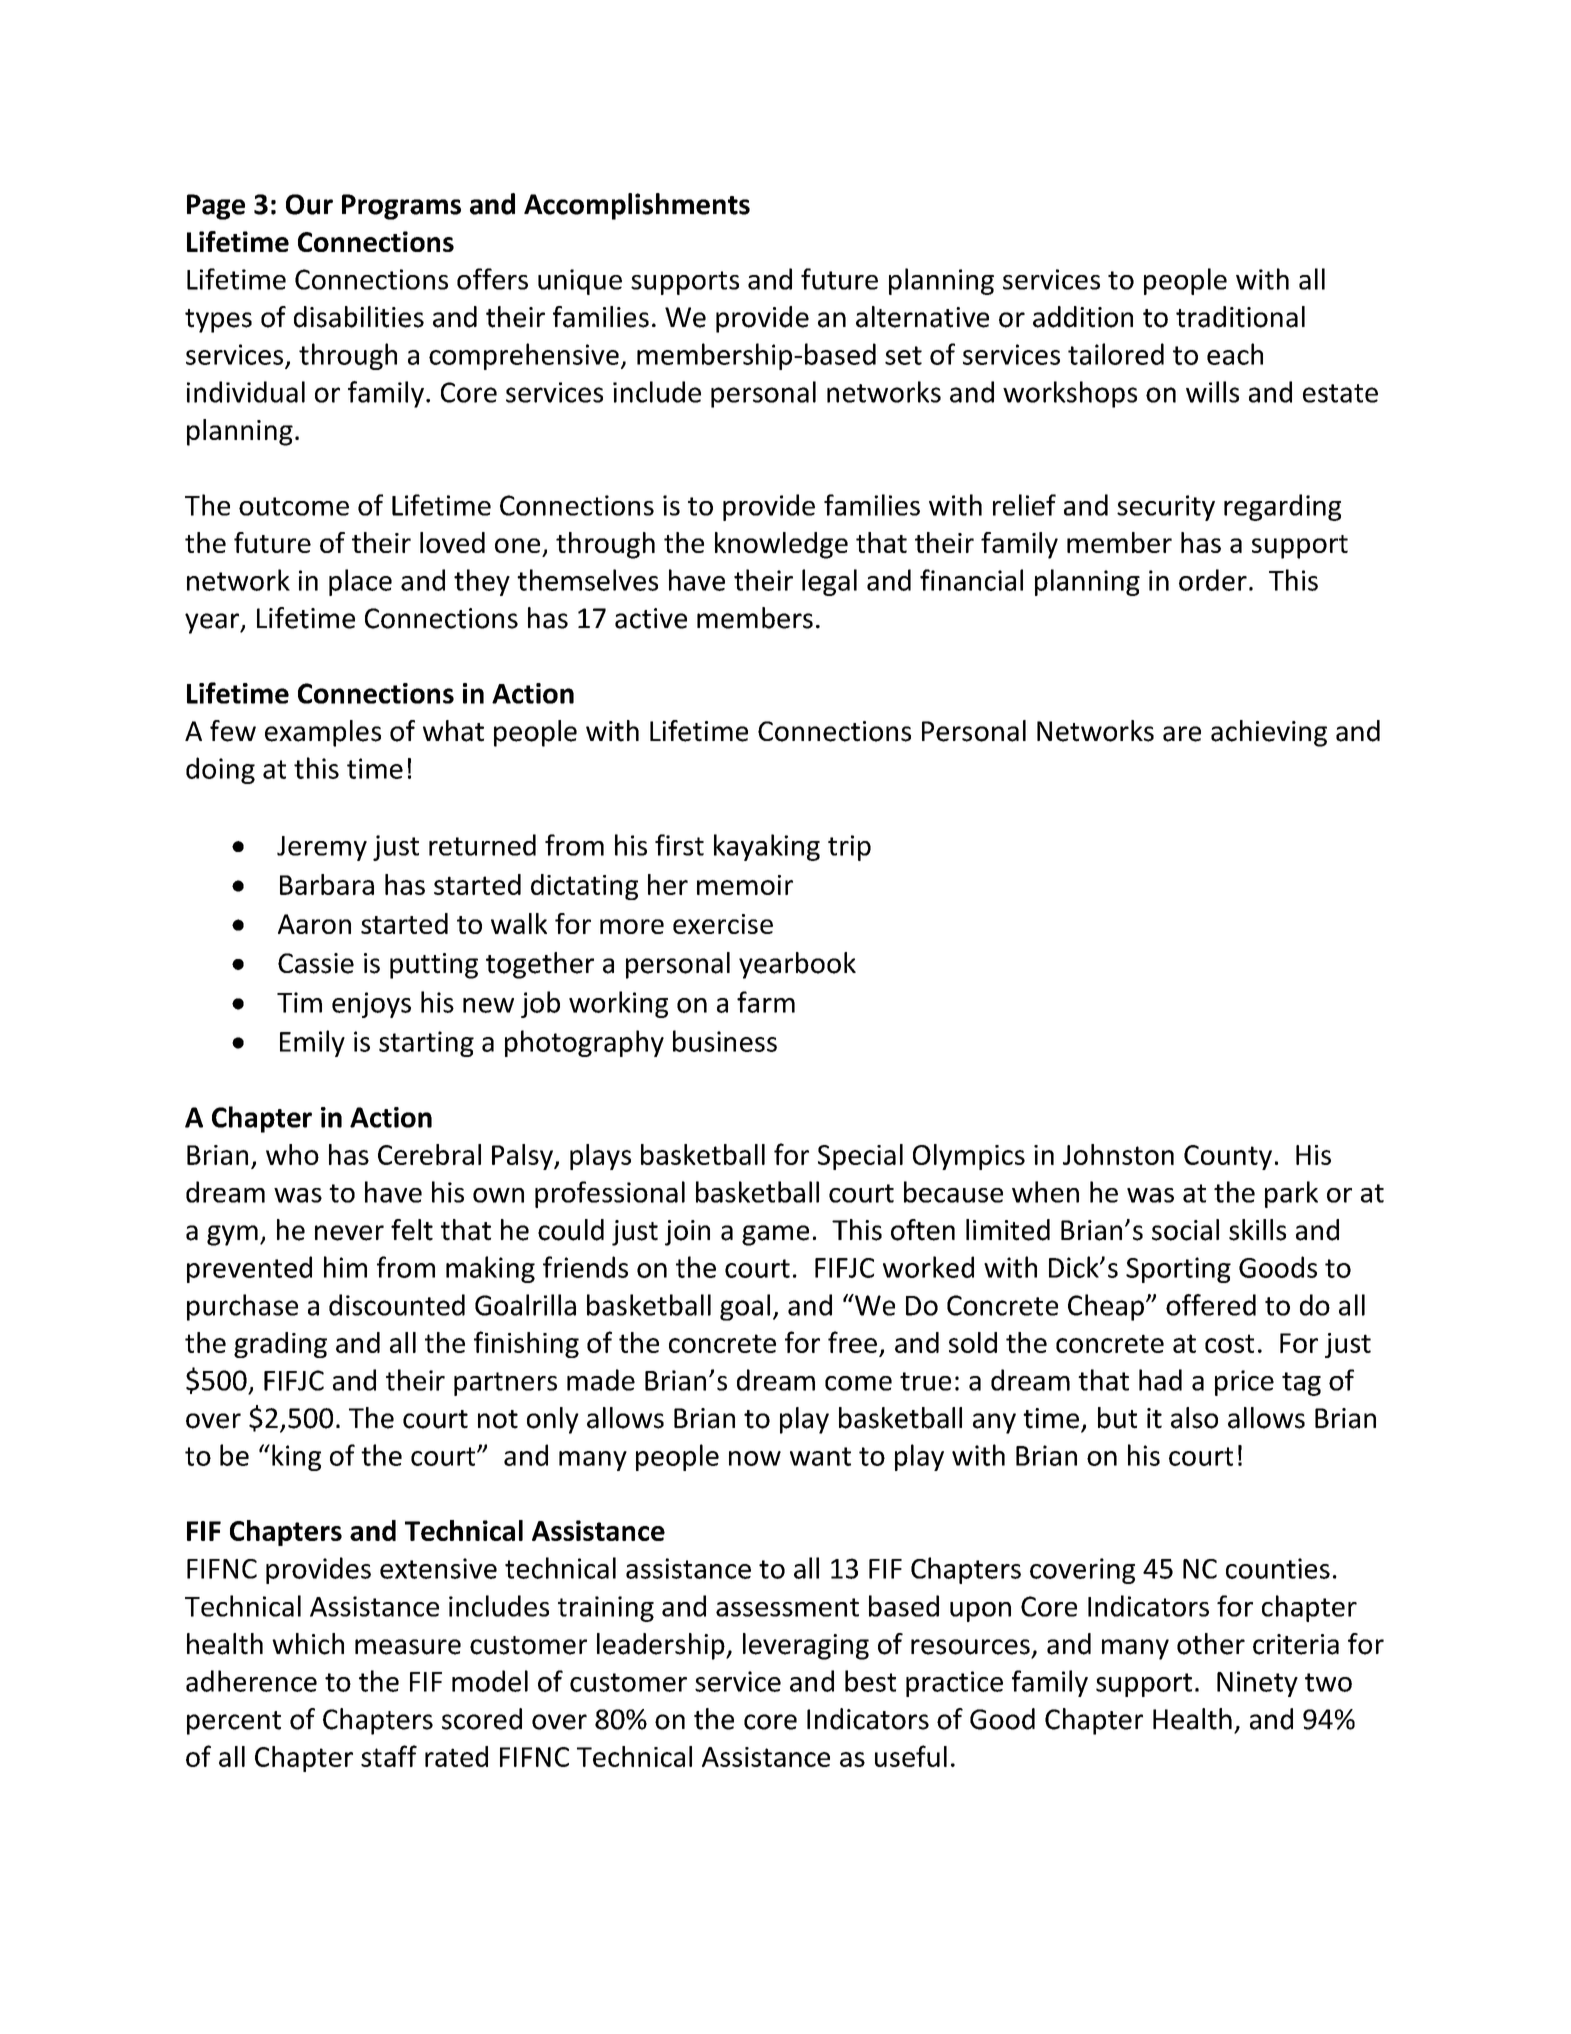 This screenshot has height=2034, width=1571. Describe the element at coordinates (401, 207) in the screenshot. I see `Programs` at that location.
